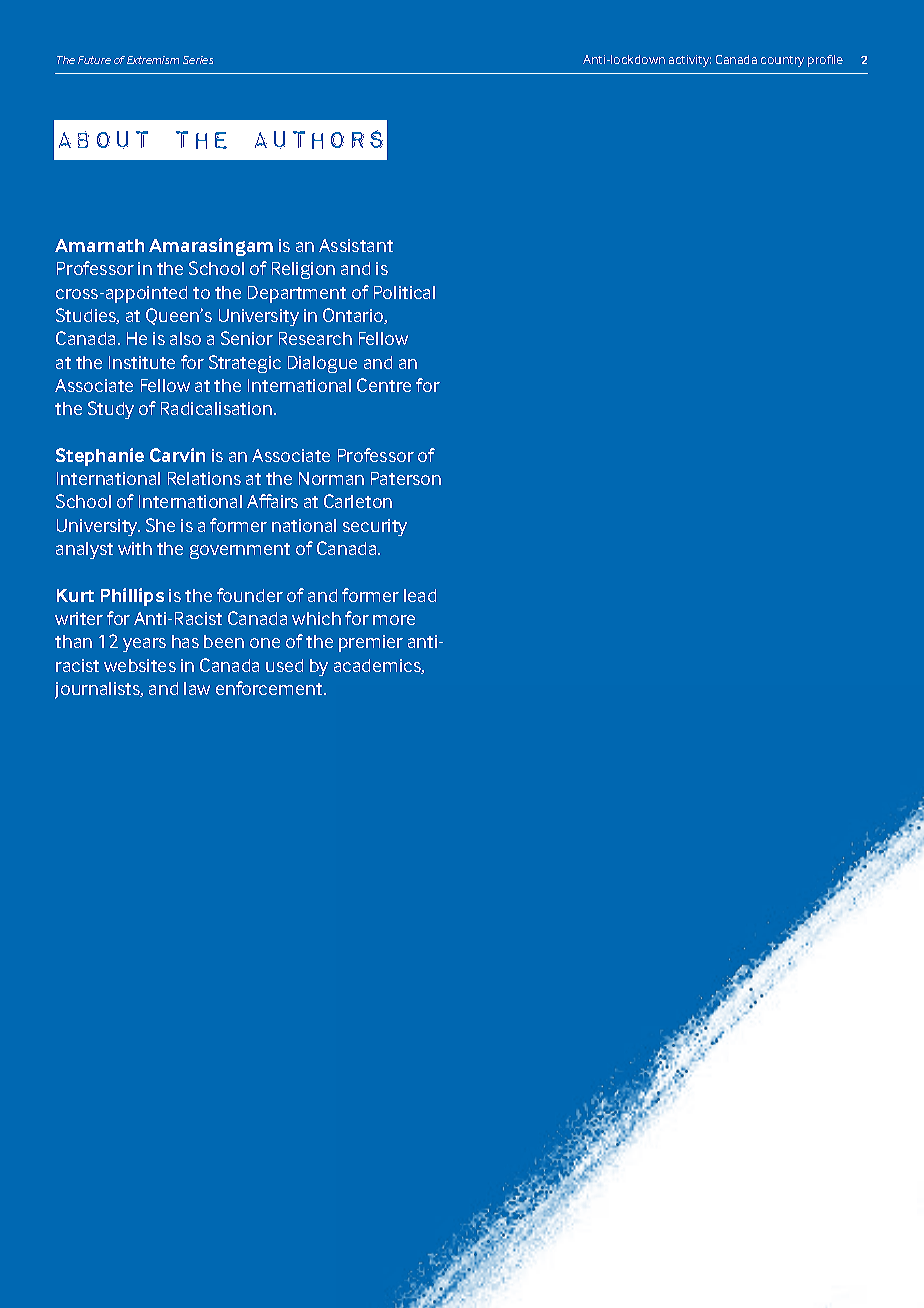 The image size is (924, 1308). Describe the element at coordinates (197, 688) in the page. I see `law` at that location.
